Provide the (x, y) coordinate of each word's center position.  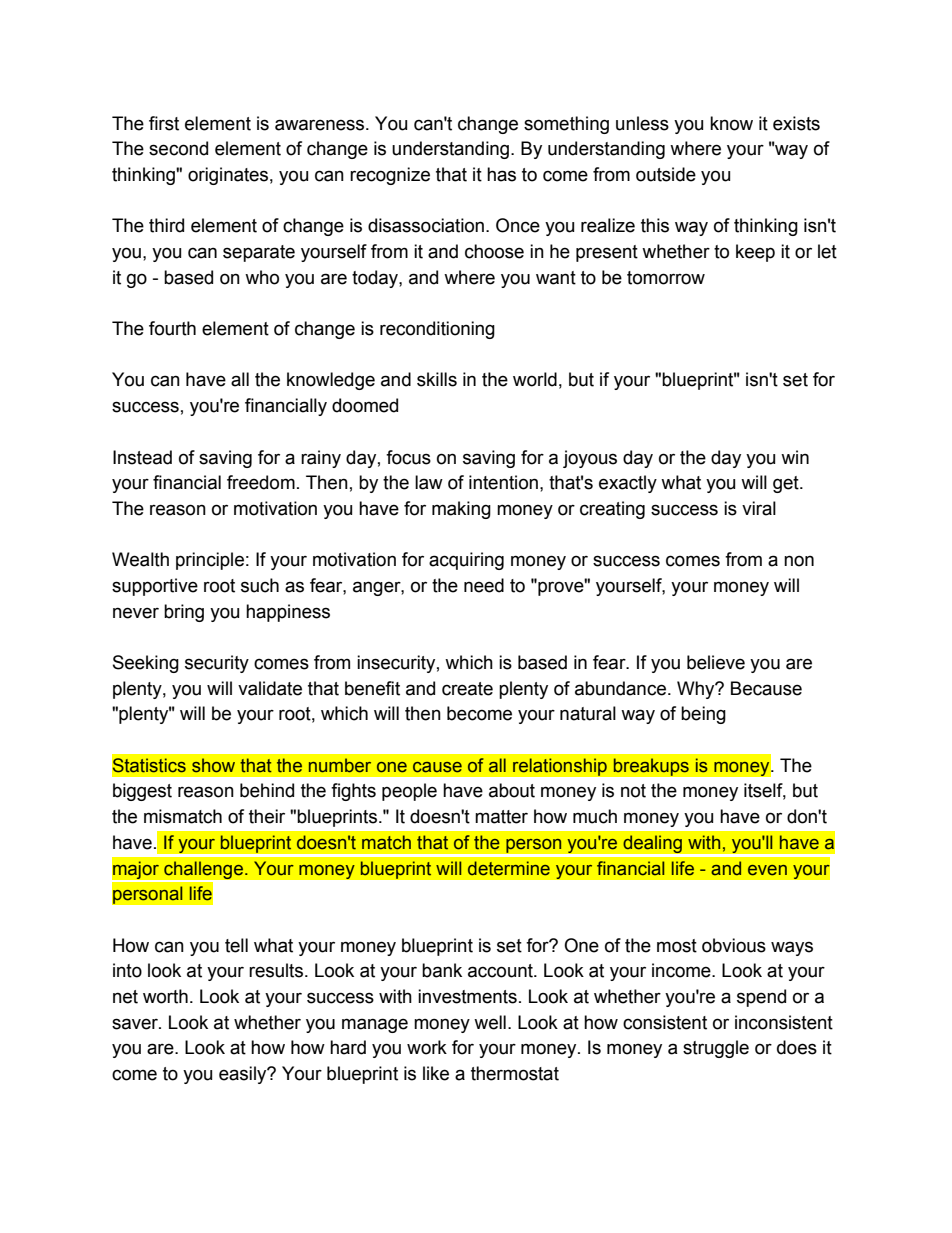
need (484, 585)
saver (136, 1024)
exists (796, 123)
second (178, 148)
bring (184, 613)
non (799, 561)
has (501, 174)
